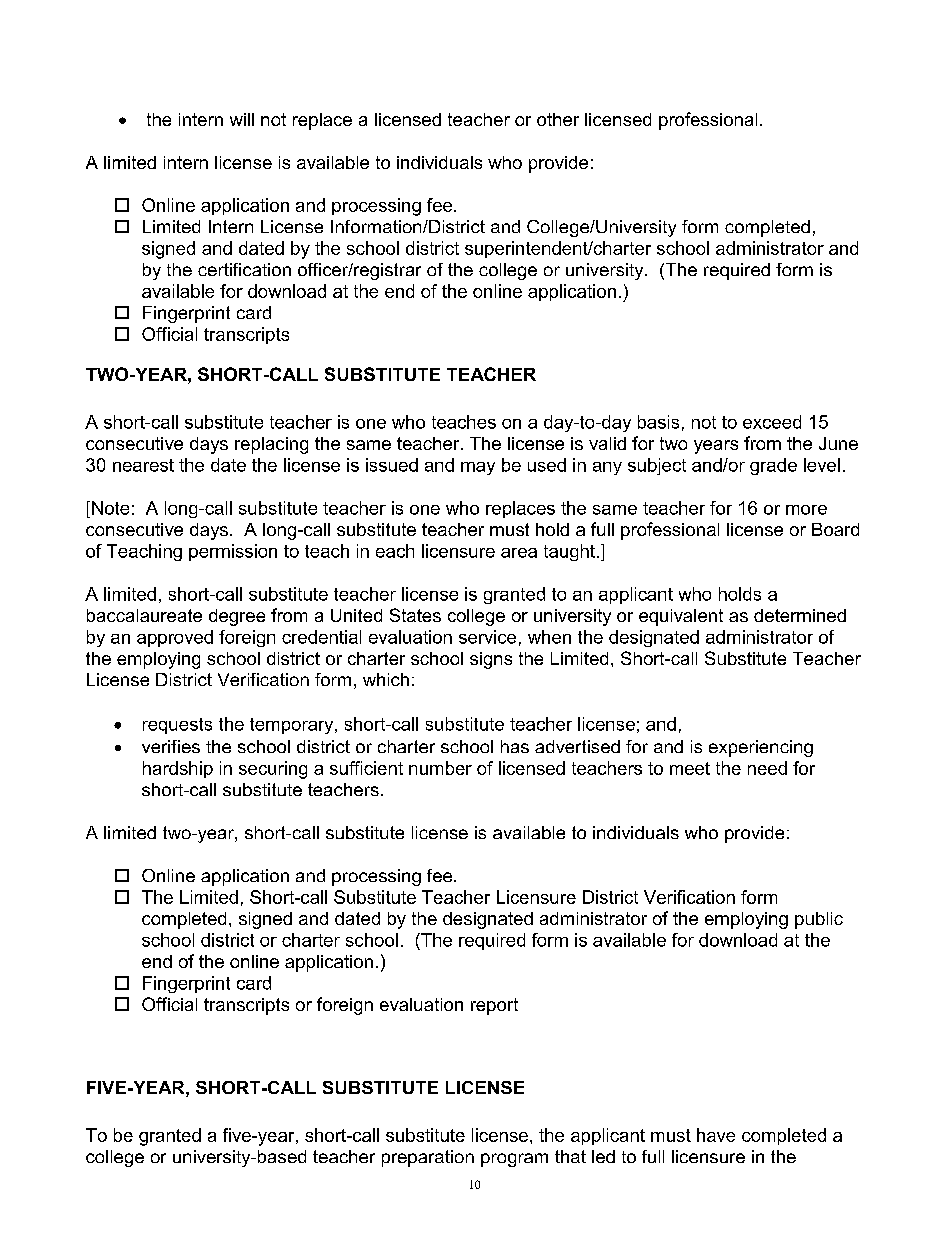  Describe the element at coordinates (767, 768) in the screenshot. I see `need` at that location.
